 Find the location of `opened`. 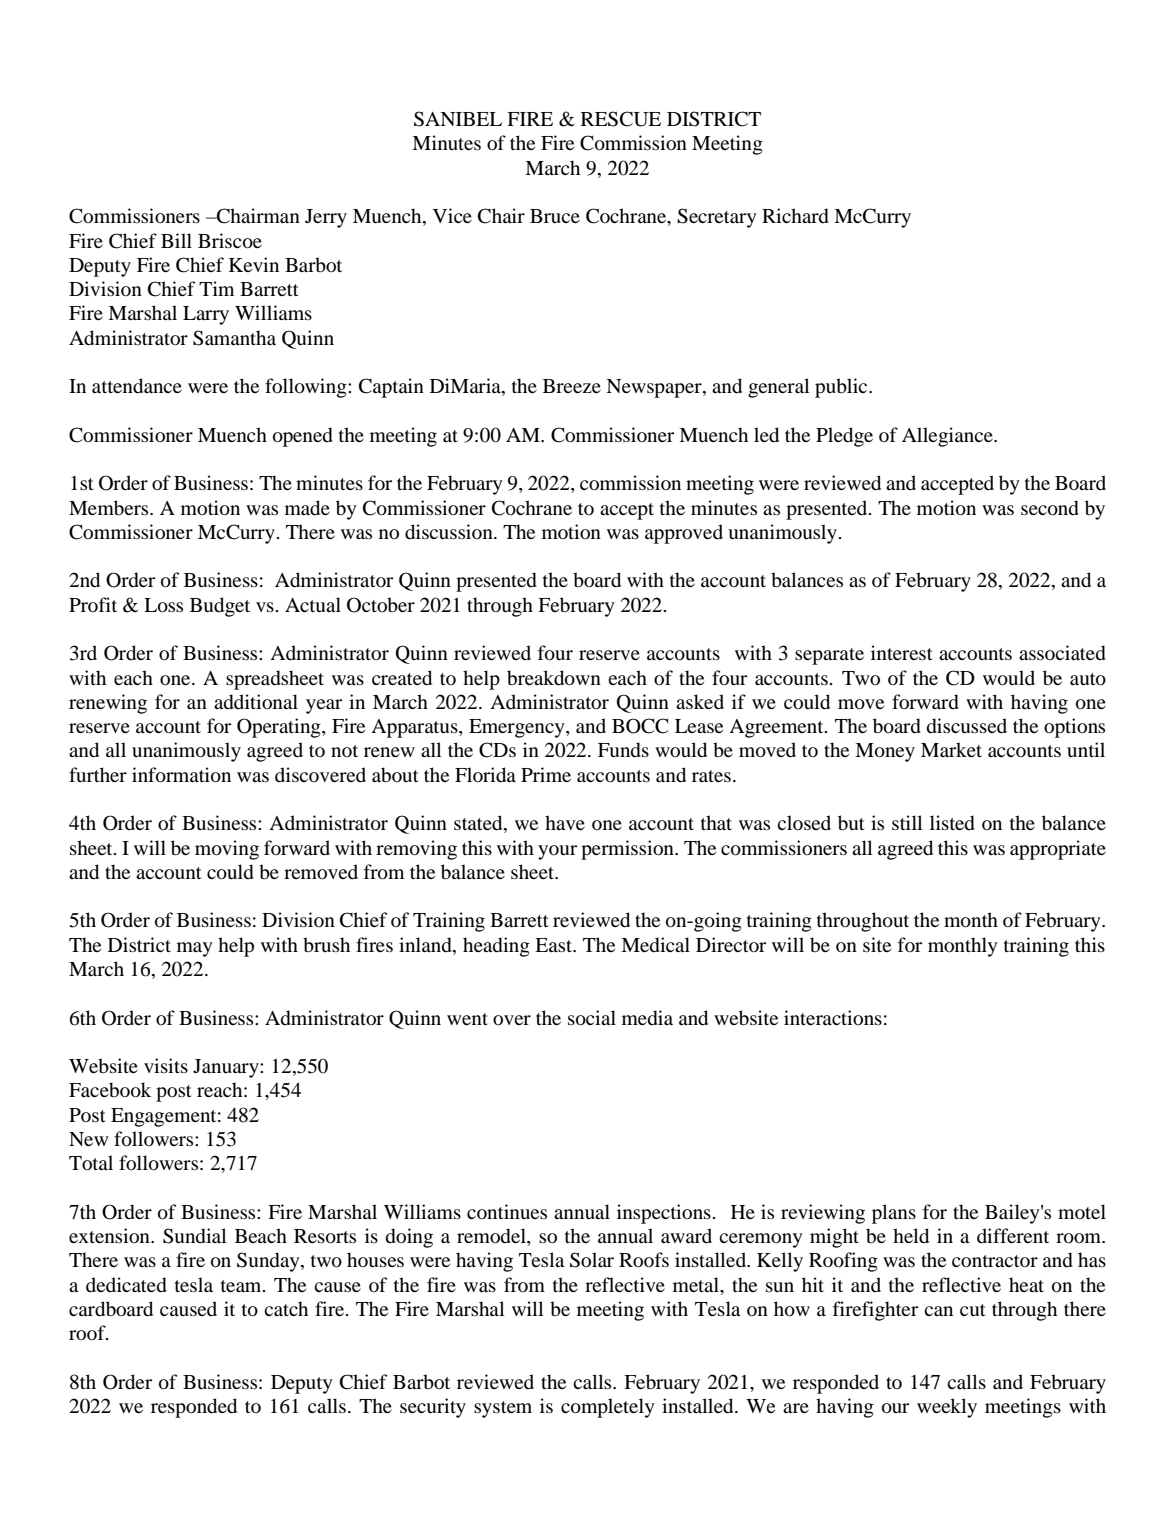

opened is located at coordinates (303, 437).
